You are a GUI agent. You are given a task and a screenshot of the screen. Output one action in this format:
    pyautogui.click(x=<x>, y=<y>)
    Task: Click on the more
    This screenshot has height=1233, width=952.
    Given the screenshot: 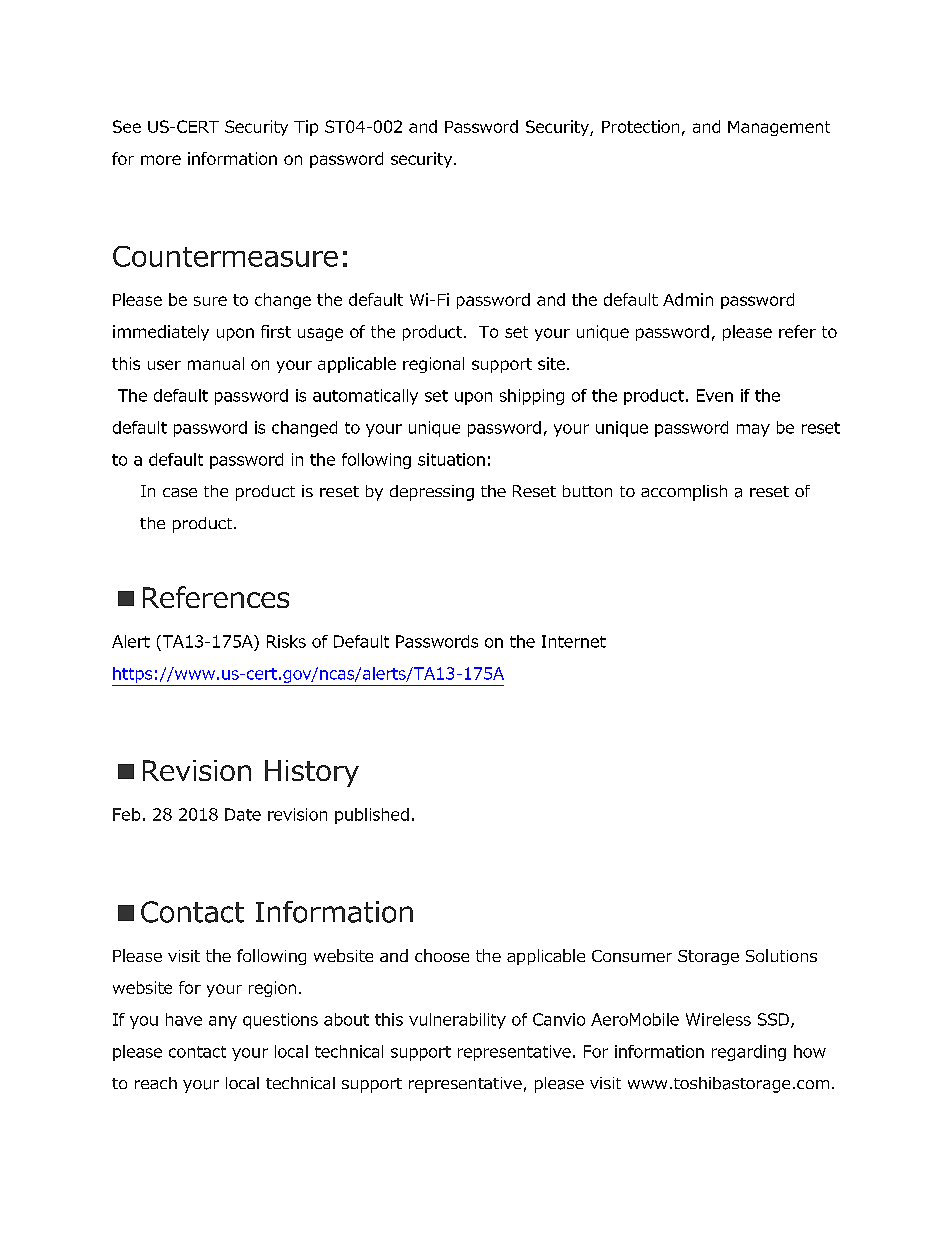 What is the action you would take?
    pyautogui.click(x=161, y=160)
